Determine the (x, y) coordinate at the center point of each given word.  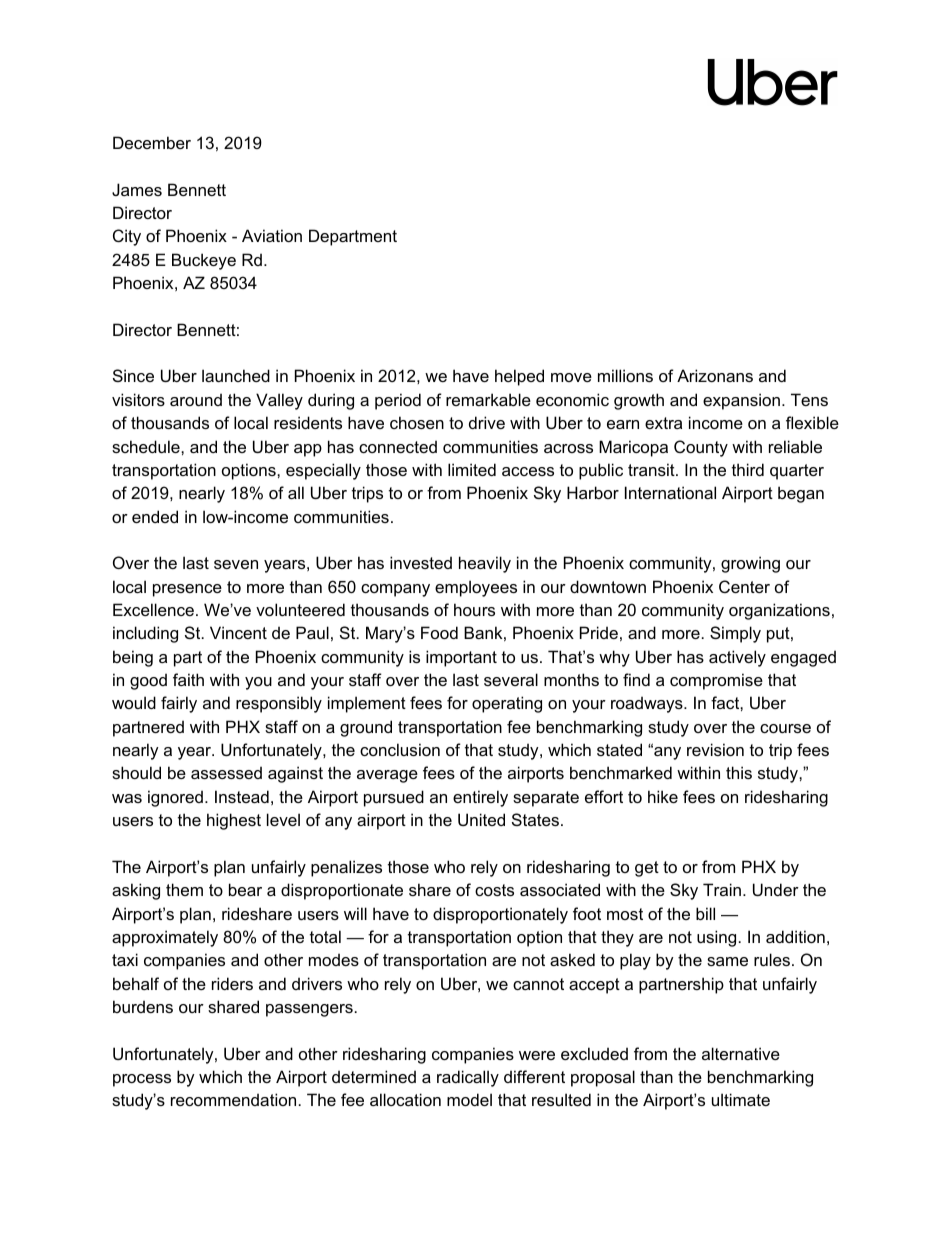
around (196, 399)
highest (234, 821)
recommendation (233, 1099)
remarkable (488, 399)
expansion (741, 401)
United (481, 819)
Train (722, 889)
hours (474, 609)
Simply (735, 634)
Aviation (272, 235)
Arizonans (715, 375)
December (152, 142)
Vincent (238, 632)
